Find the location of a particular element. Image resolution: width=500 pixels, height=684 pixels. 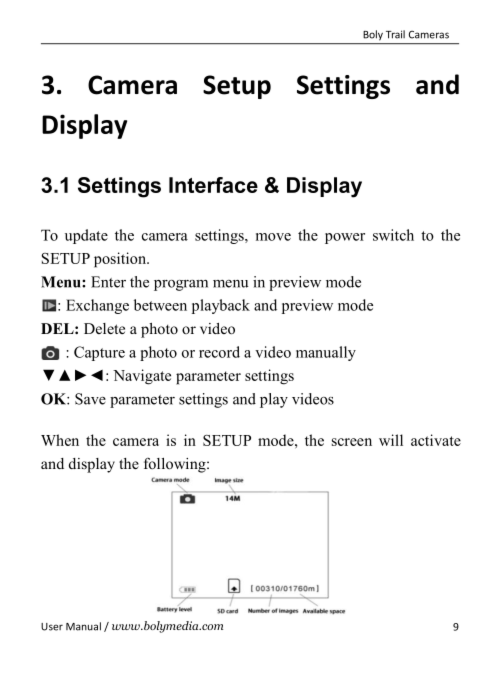

screen is located at coordinates (352, 442).
